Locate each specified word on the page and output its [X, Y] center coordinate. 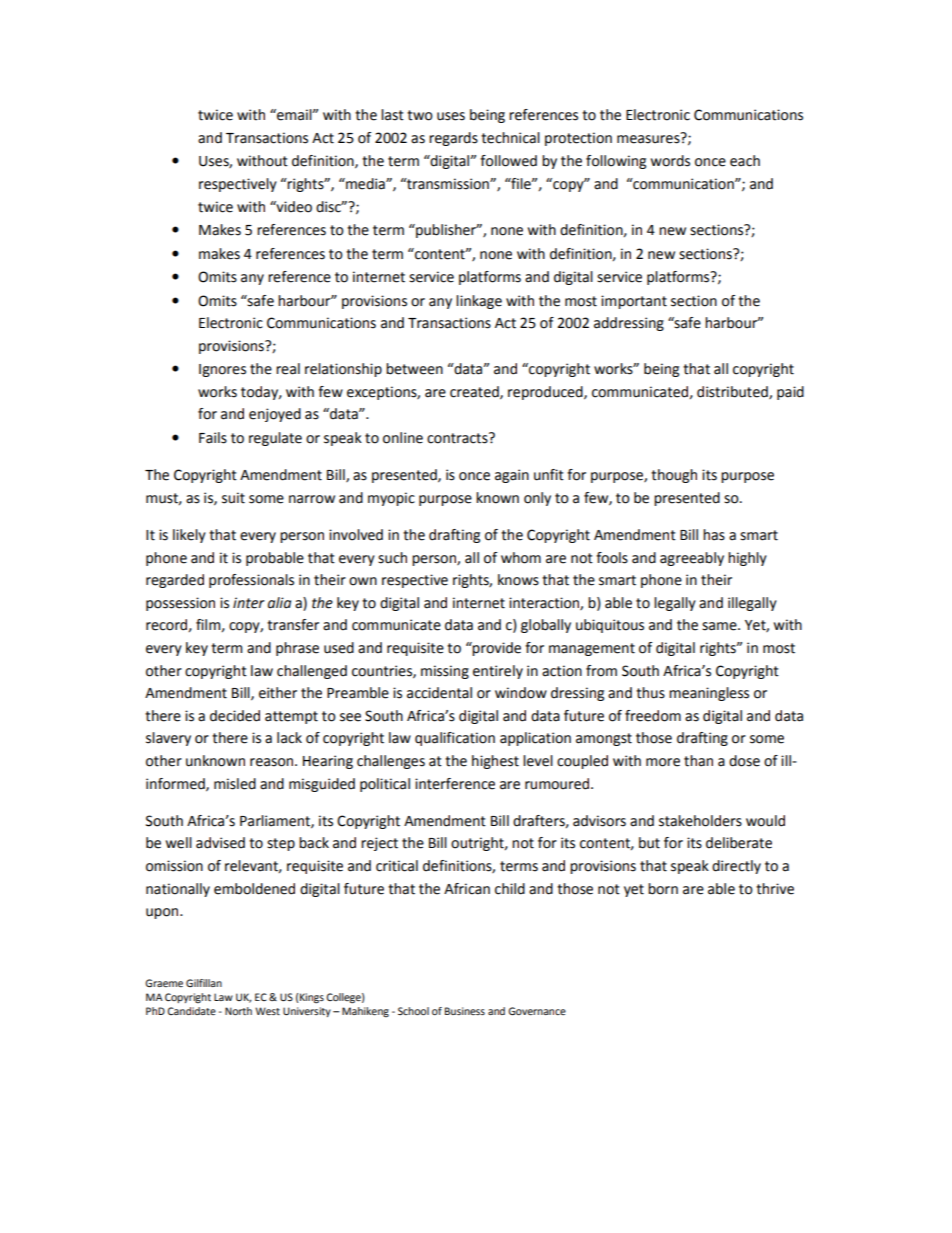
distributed [733, 392]
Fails [213, 438]
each [745, 161]
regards [453, 139]
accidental [439, 693]
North [238, 1011]
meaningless [709, 694]
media [365, 184]
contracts [458, 438]
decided [235, 716]
